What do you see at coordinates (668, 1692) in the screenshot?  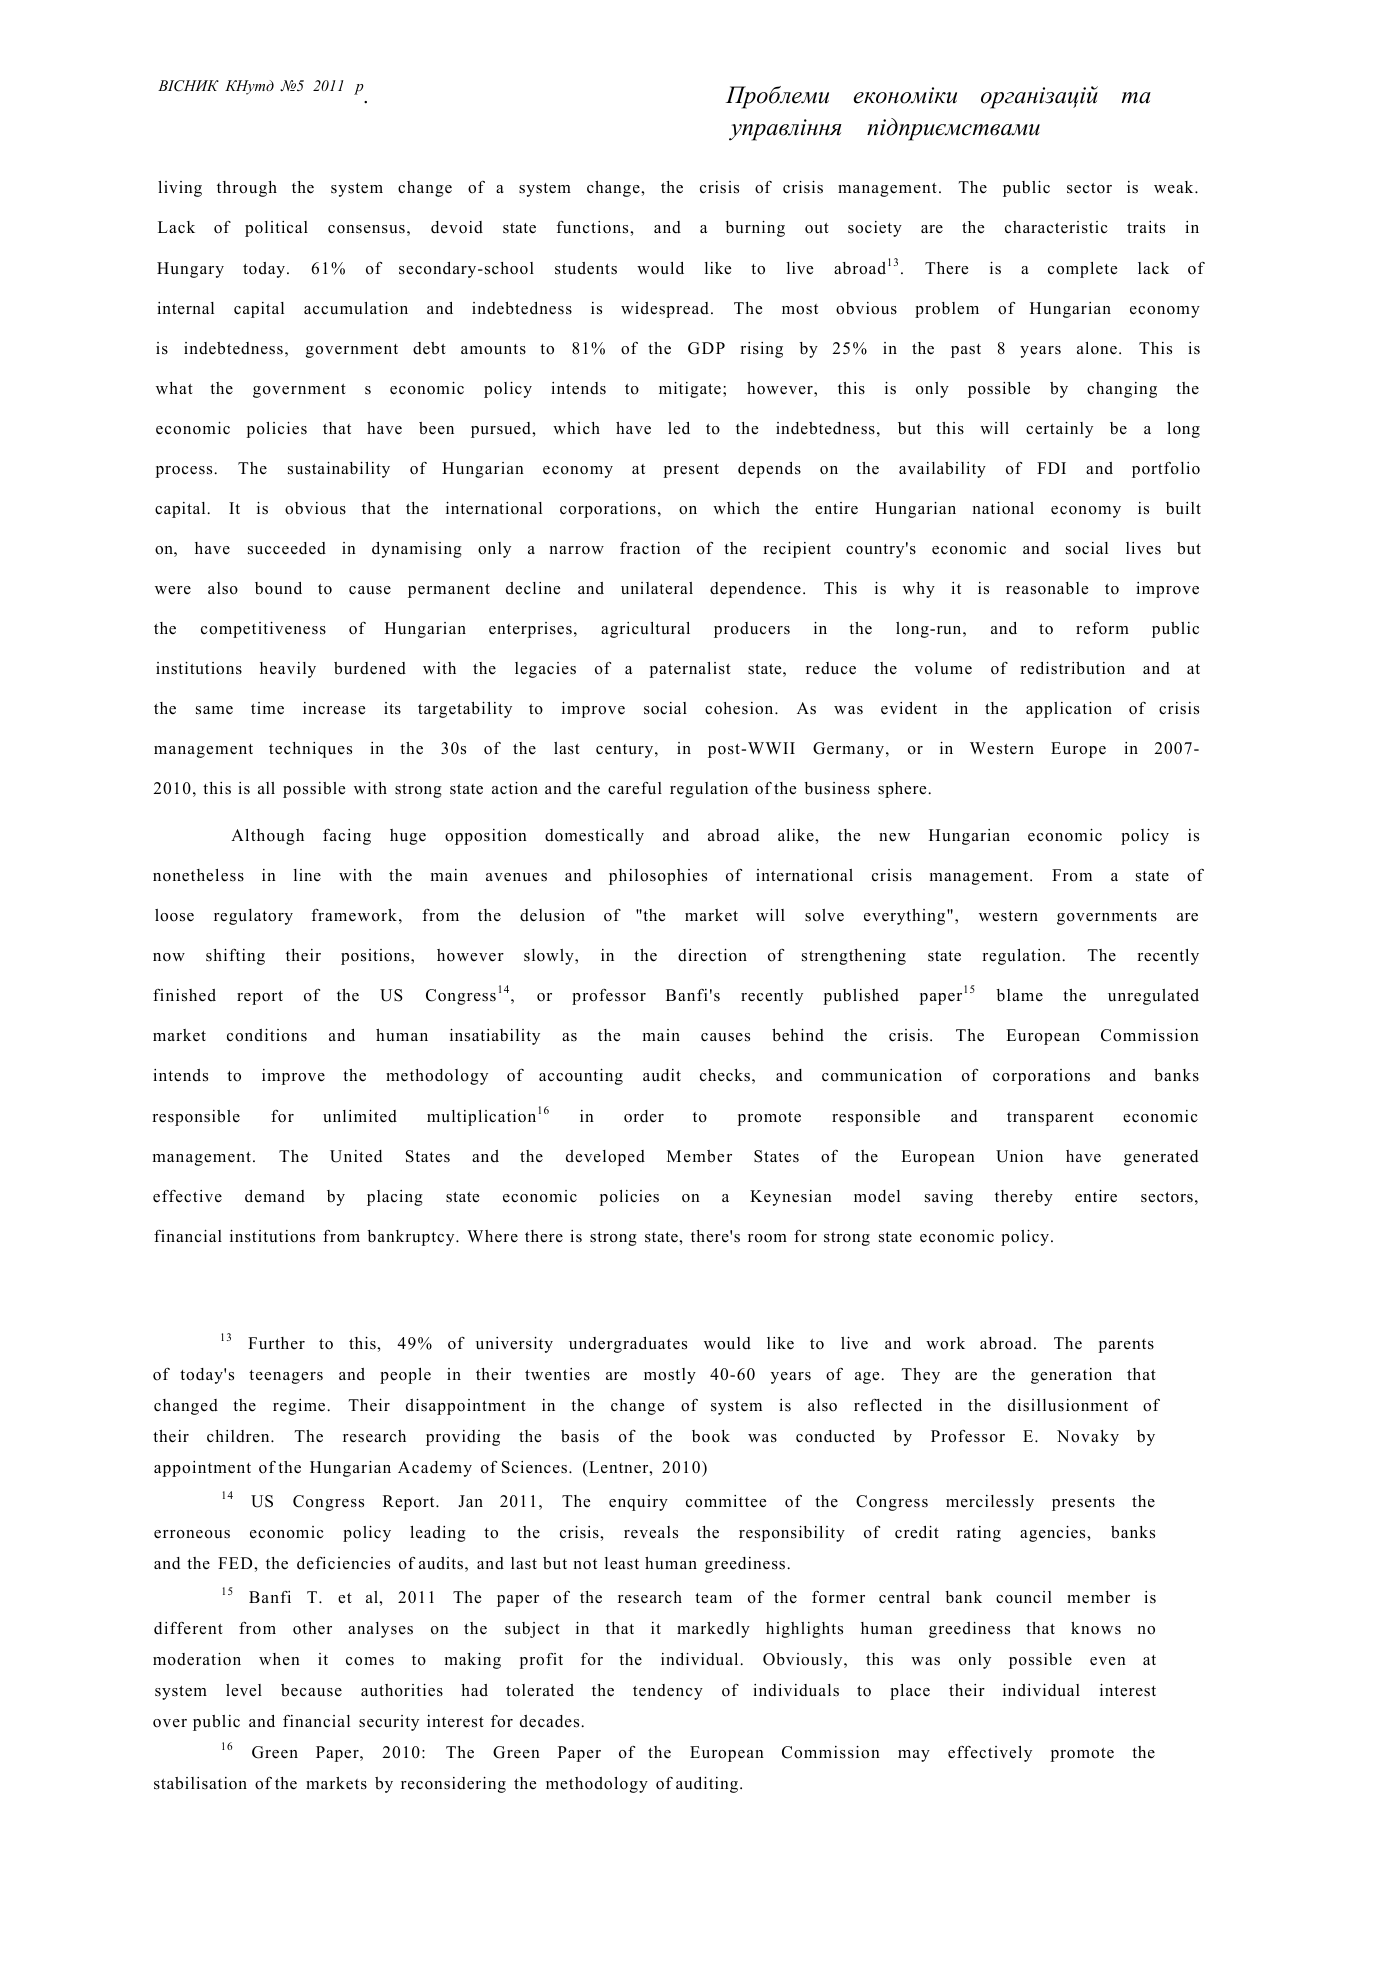 I see `tendency` at bounding box center [668, 1692].
